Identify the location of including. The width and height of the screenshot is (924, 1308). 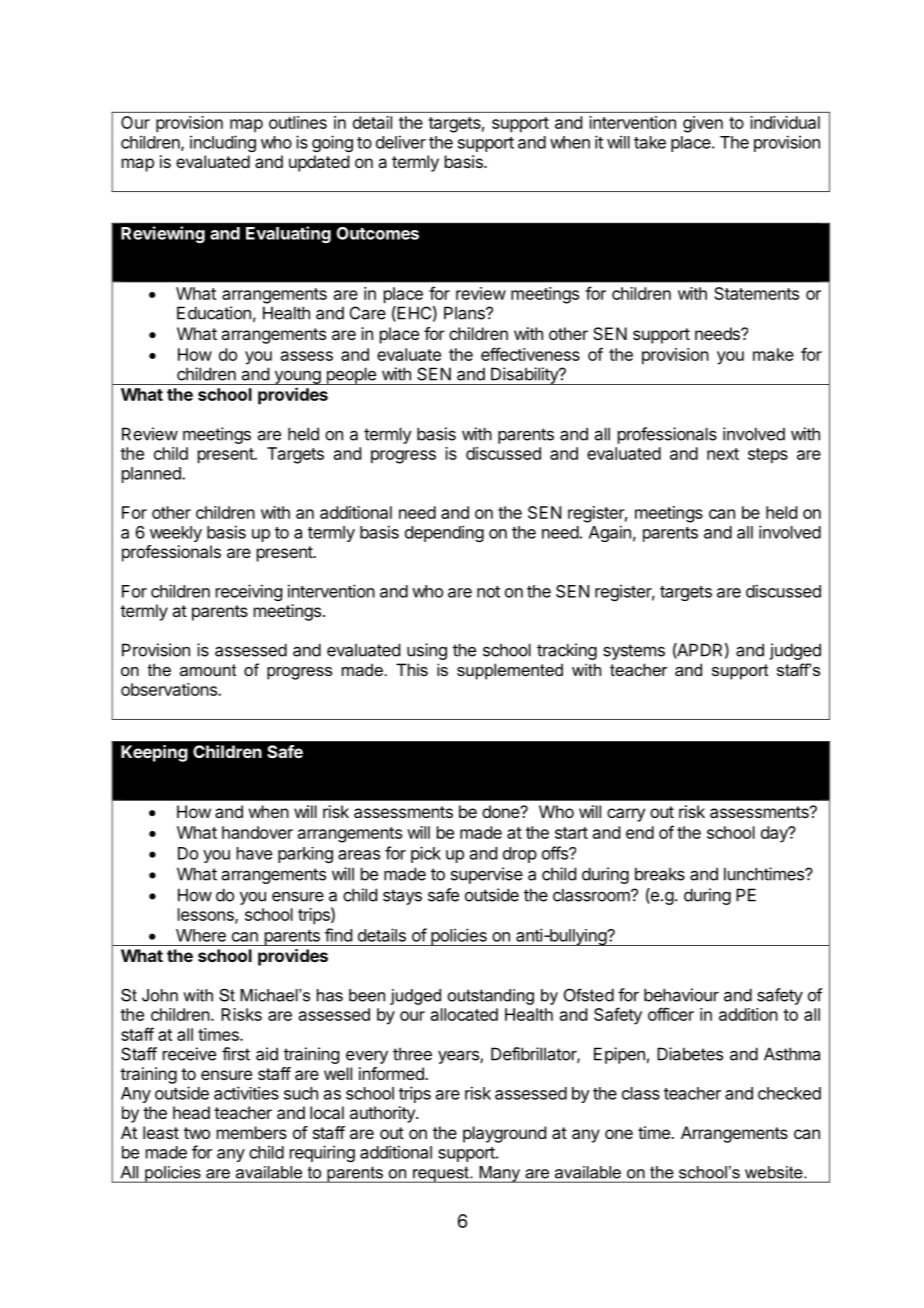
(223, 143).
